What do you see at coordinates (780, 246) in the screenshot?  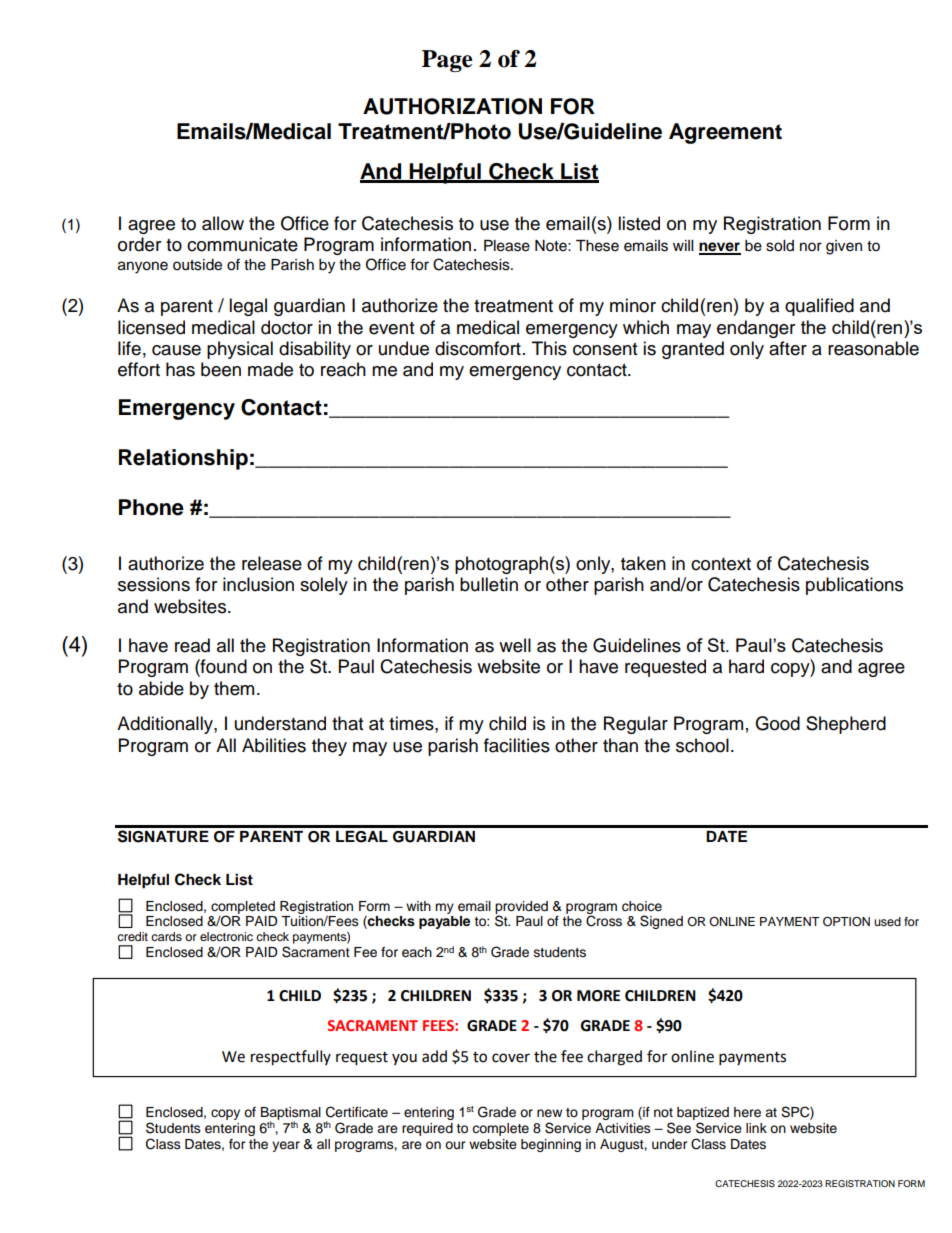 I see `sold` at bounding box center [780, 246].
